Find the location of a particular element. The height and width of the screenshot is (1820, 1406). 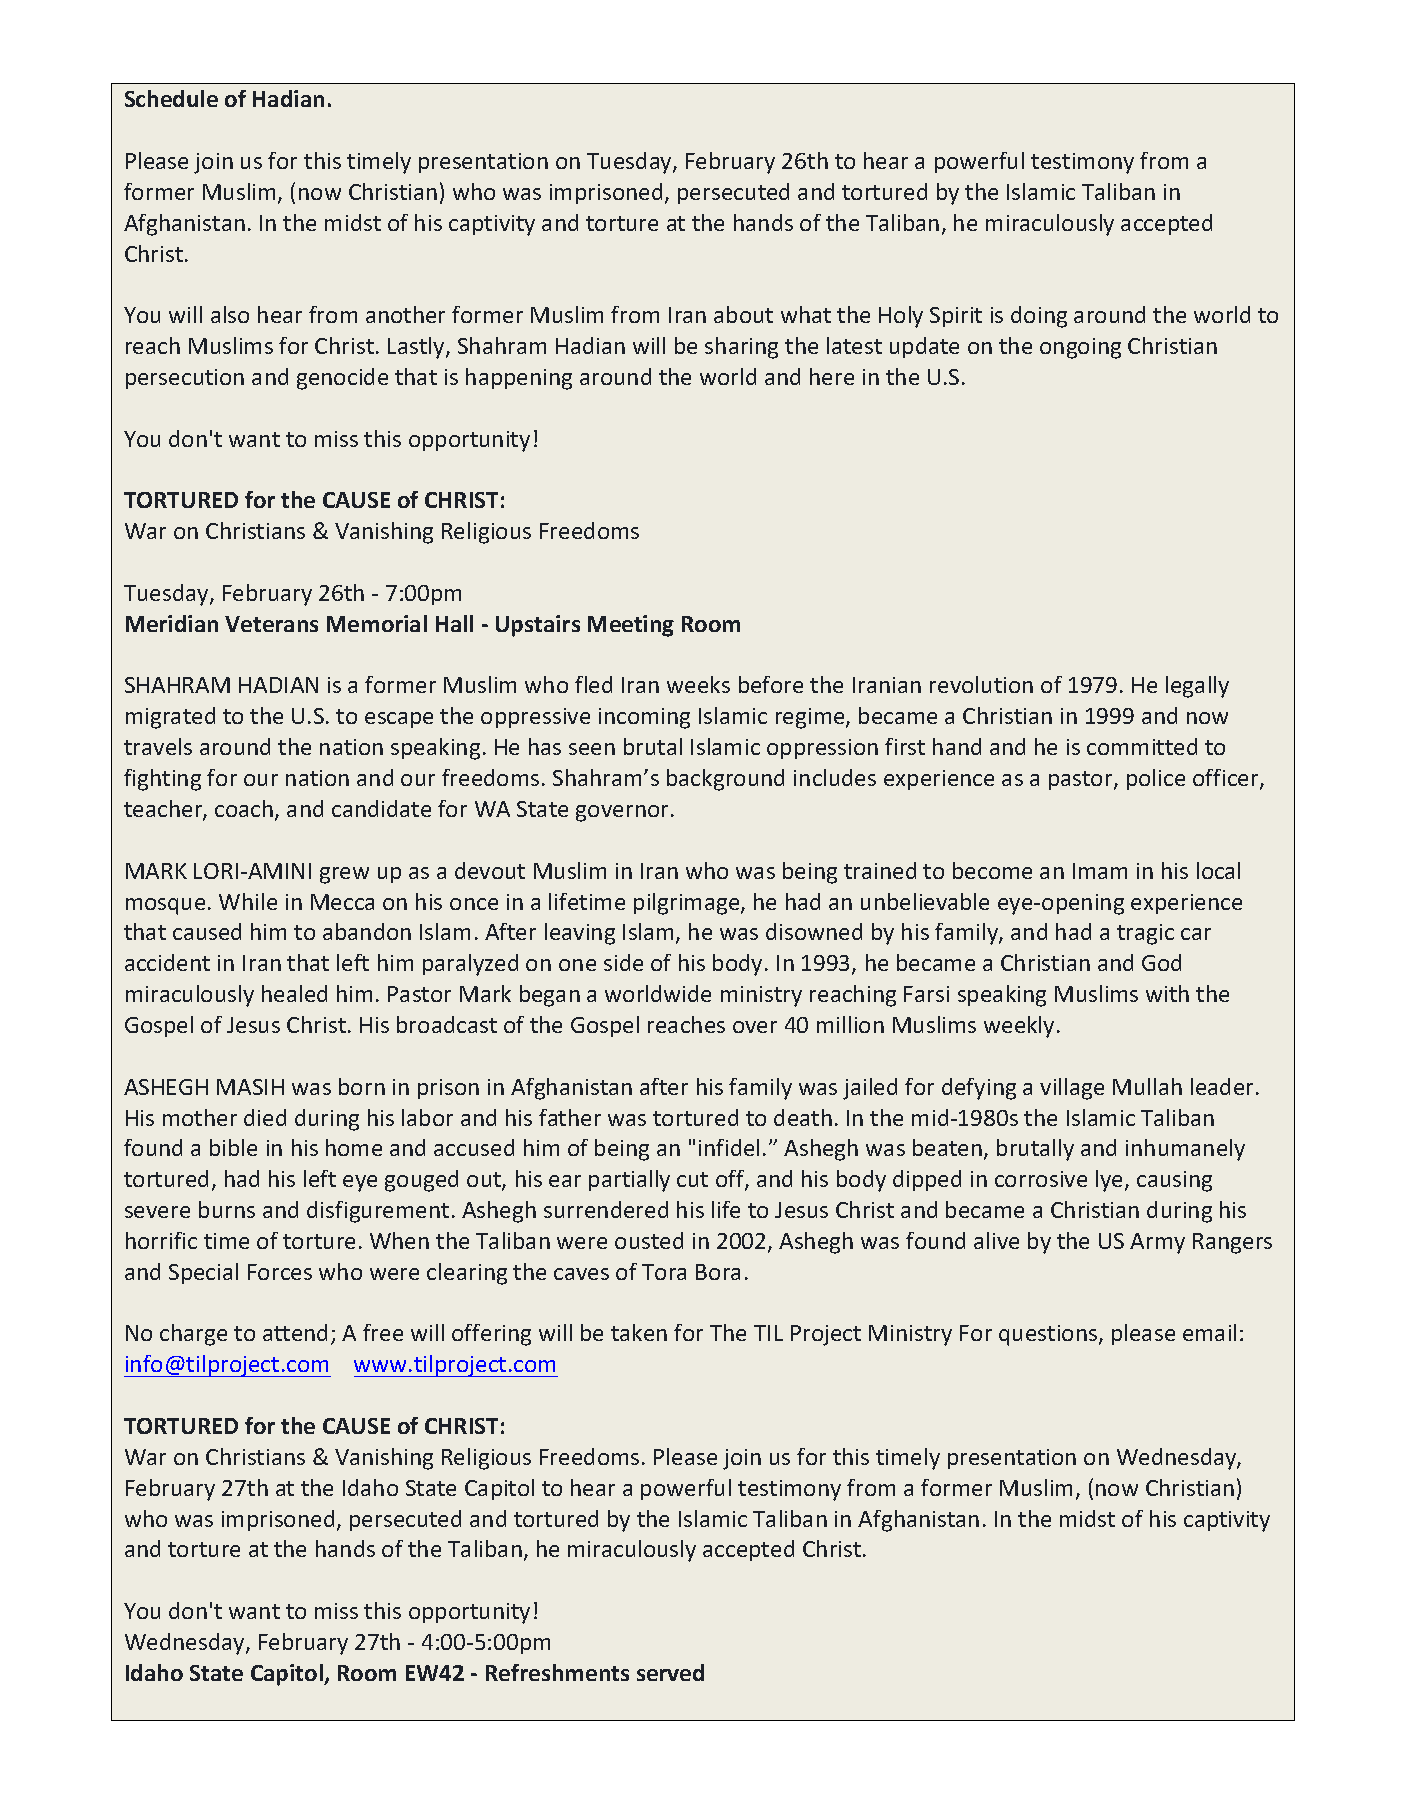

doing is located at coordinates (1039, 317).
